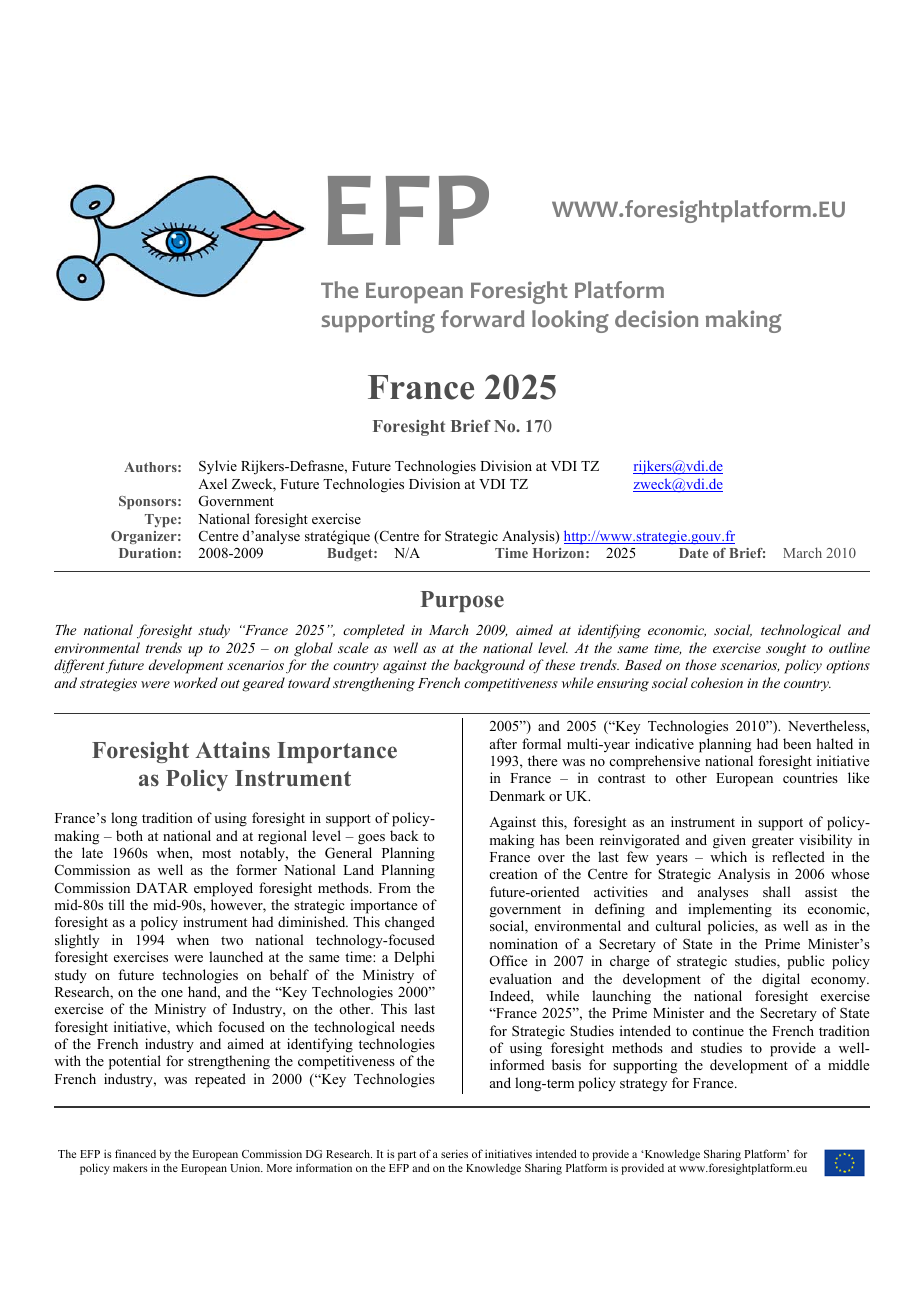 This page has height=1308, width=924. What do you see at coordinates (656, 319) in the page?
I see `decision` at bounding box center [656, 319].
